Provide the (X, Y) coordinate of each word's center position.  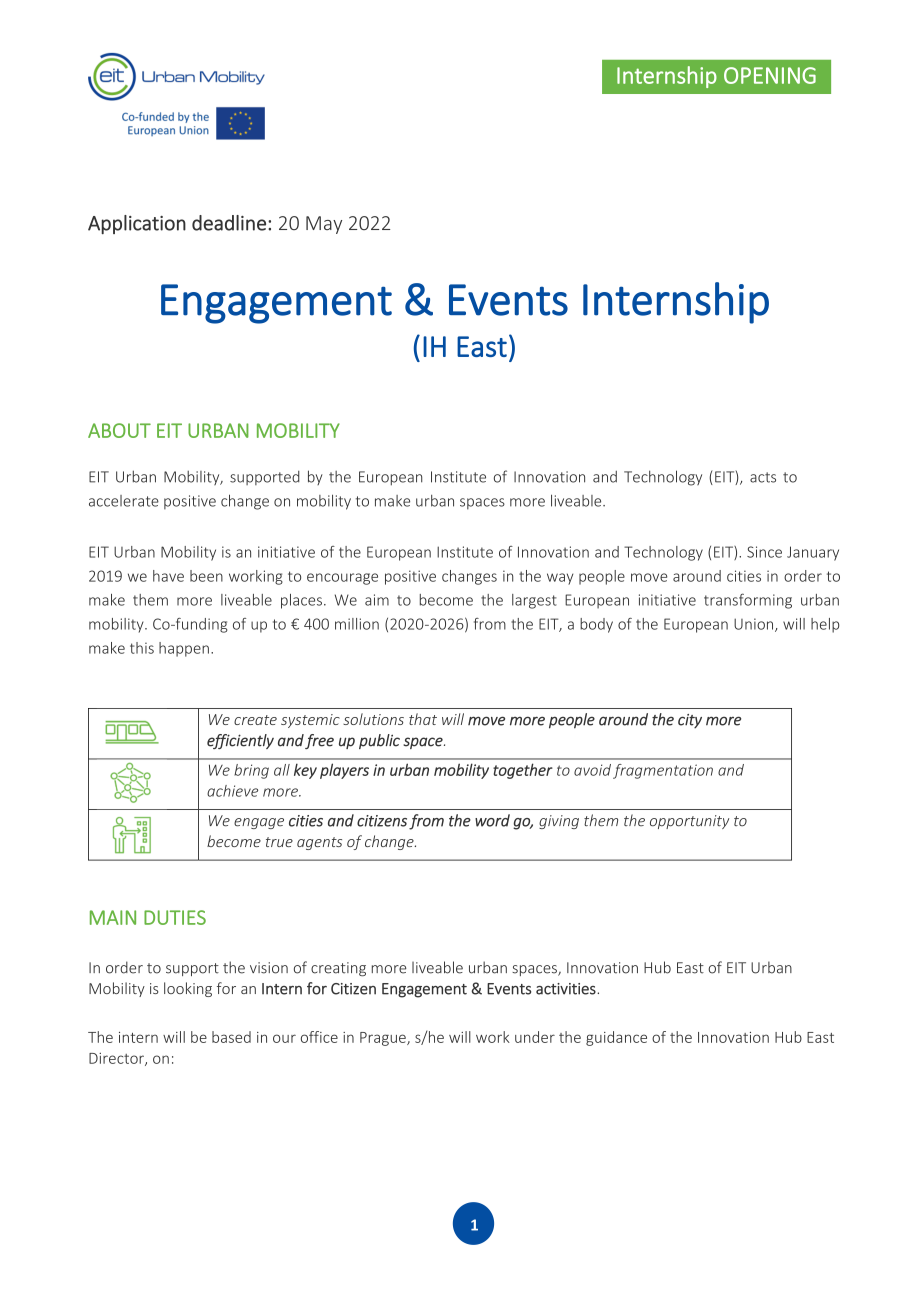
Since (764, 552)
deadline (229, 223)
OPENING (770, 75)
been (206, 576)
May (324, 225)
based (231, 1037)
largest (534, 601)
